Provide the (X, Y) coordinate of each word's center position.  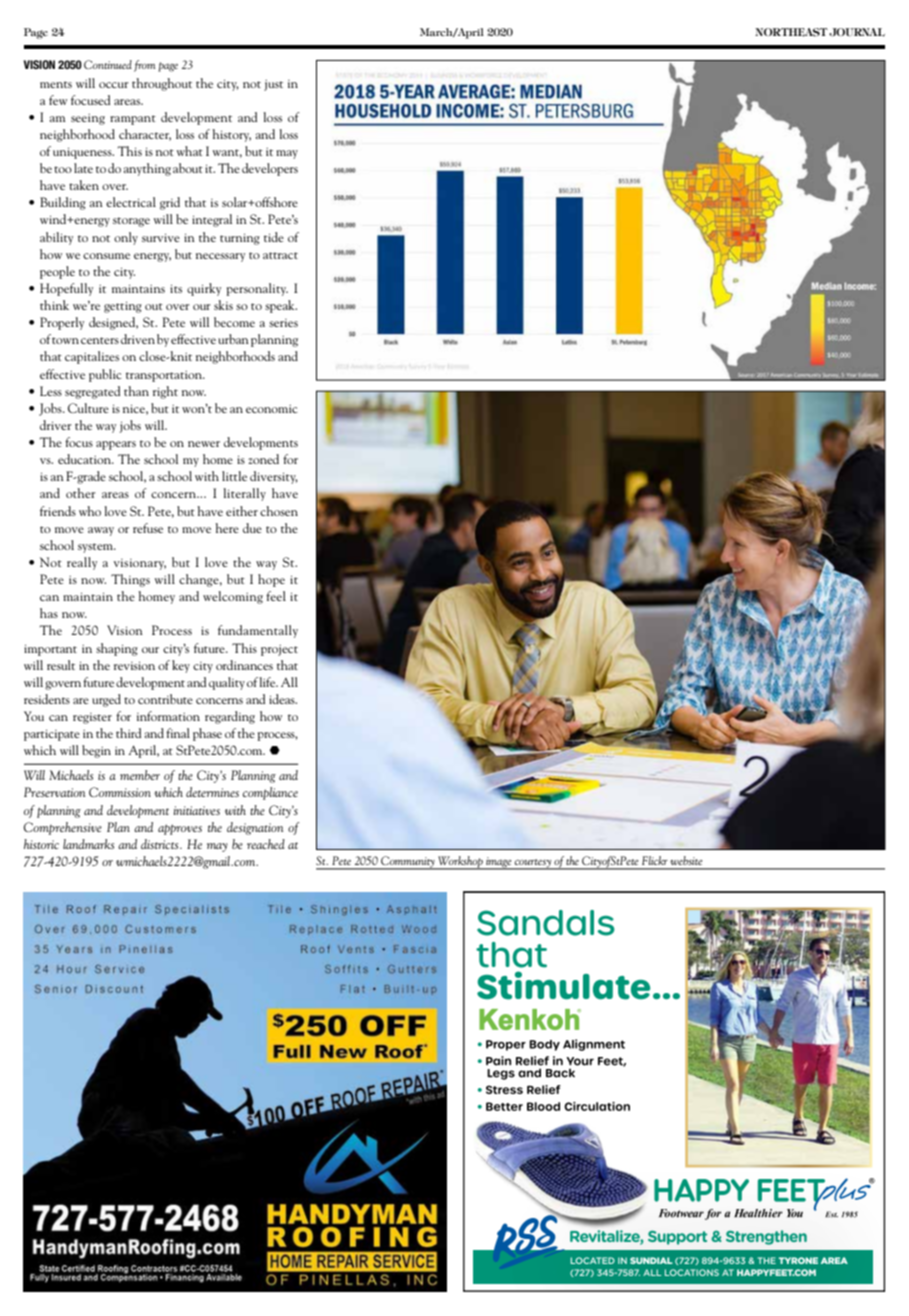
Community (408, 862)
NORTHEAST (791, 32)
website (686, 860)
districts (161, 844)
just (273, 85)
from (144, 66)
